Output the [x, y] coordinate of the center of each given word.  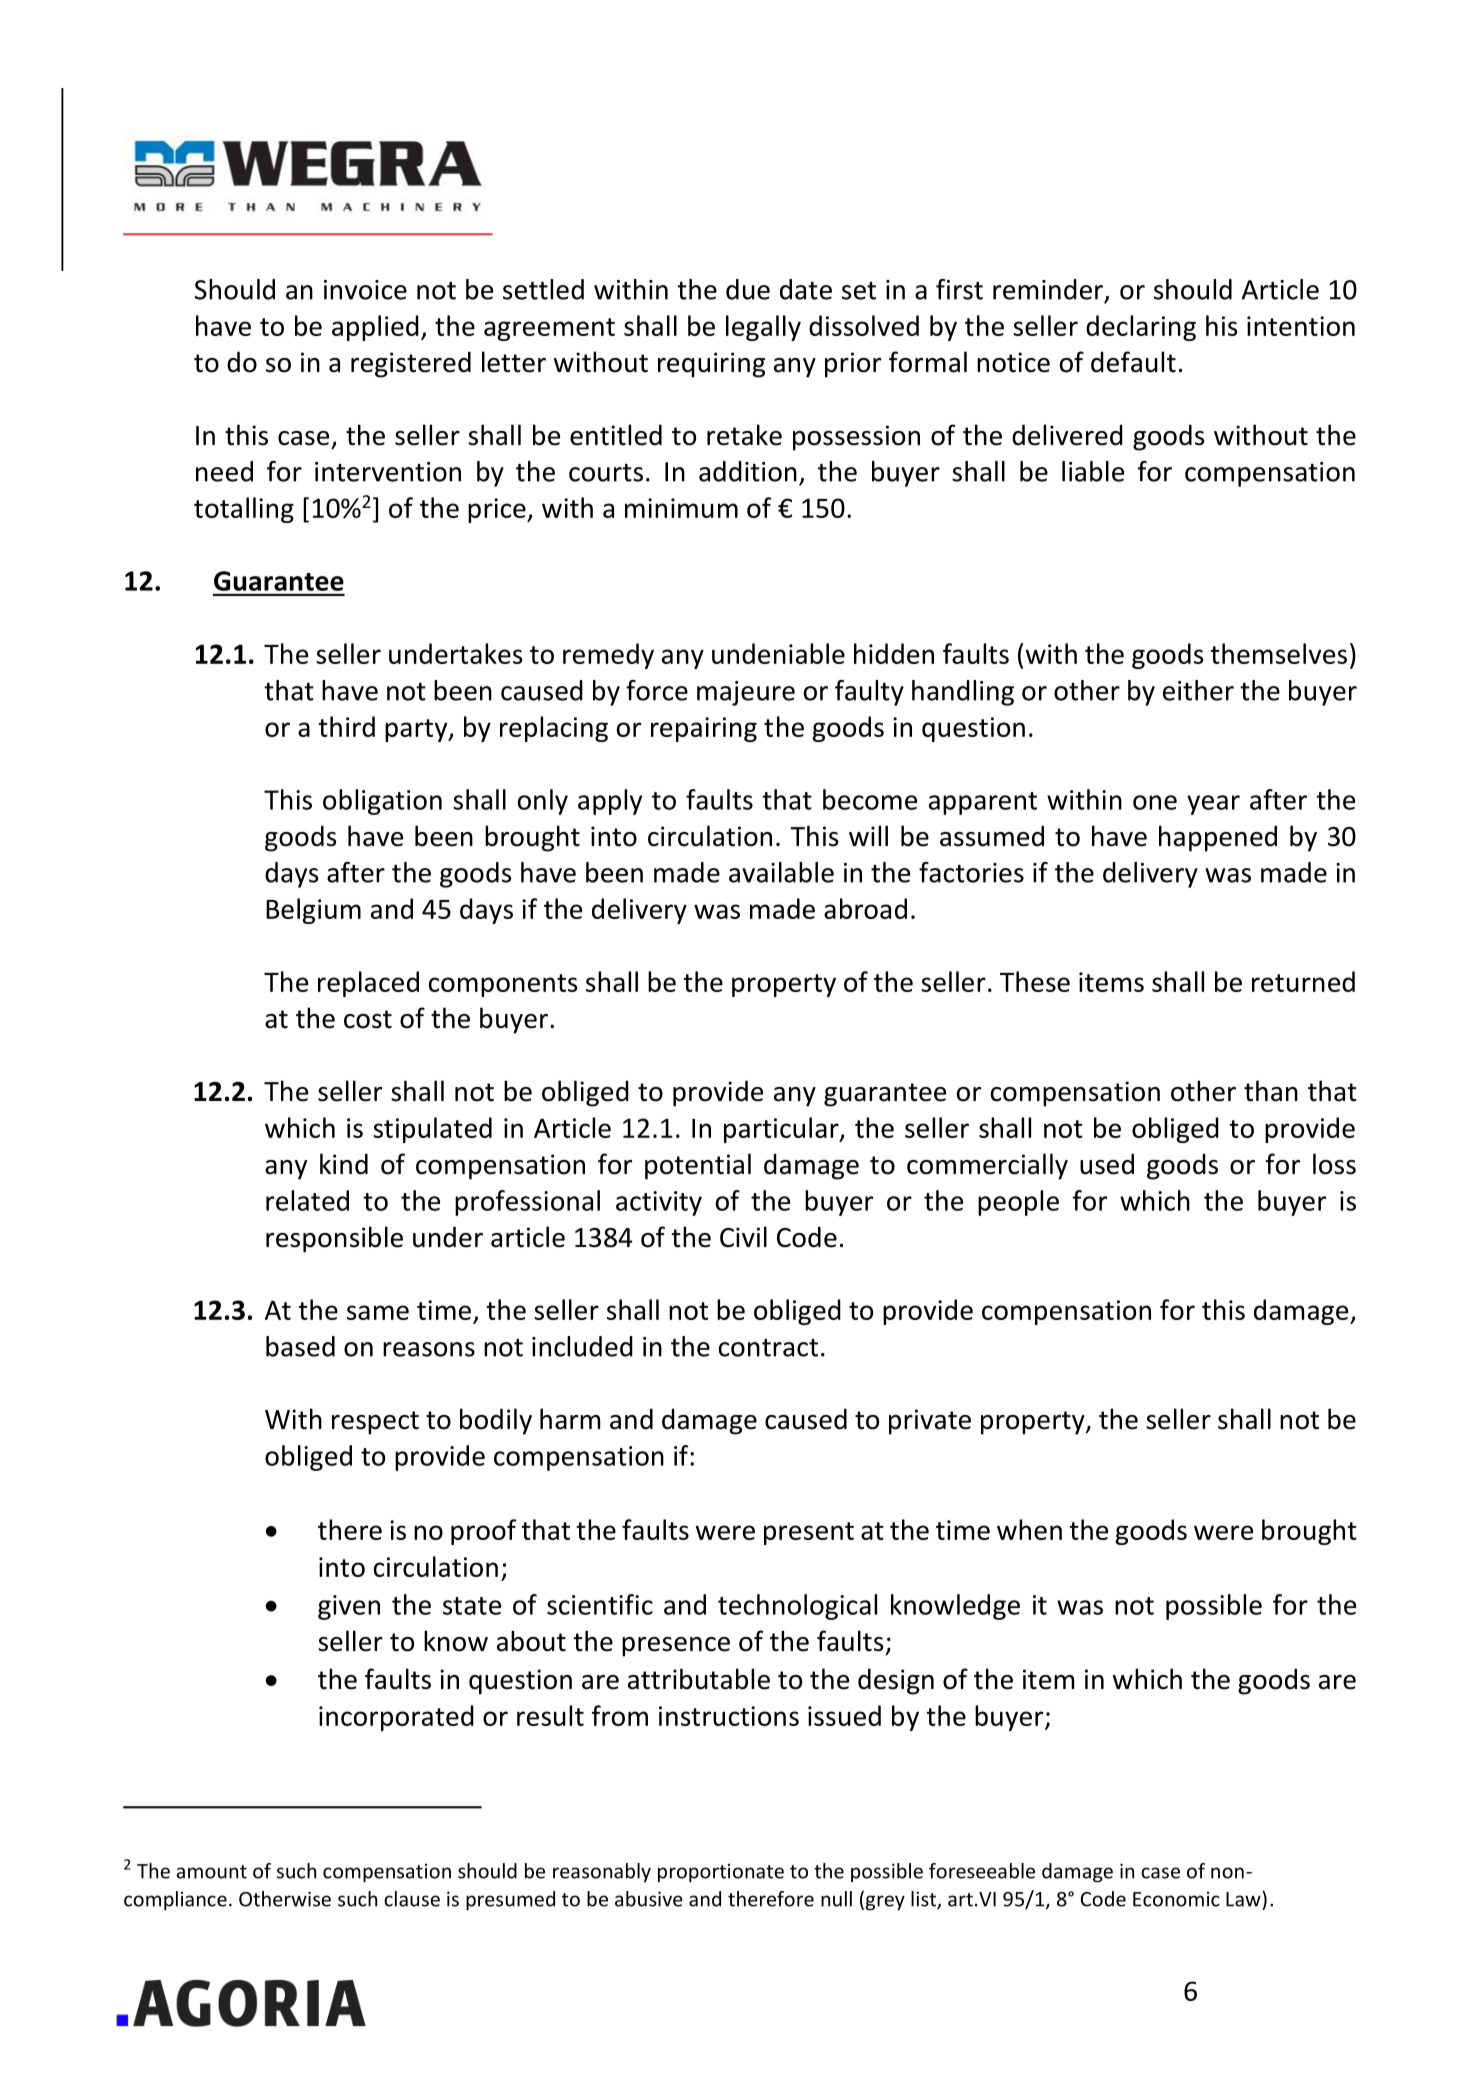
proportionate [721, 1873]
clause [412, 1899]
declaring [1141, 328]
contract [768, 1348]
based [300, 1346]
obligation [382, 802]
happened [1218, 838]
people [1018, 1203]
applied [375, 328]
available [781, 872]
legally [763, 328]
